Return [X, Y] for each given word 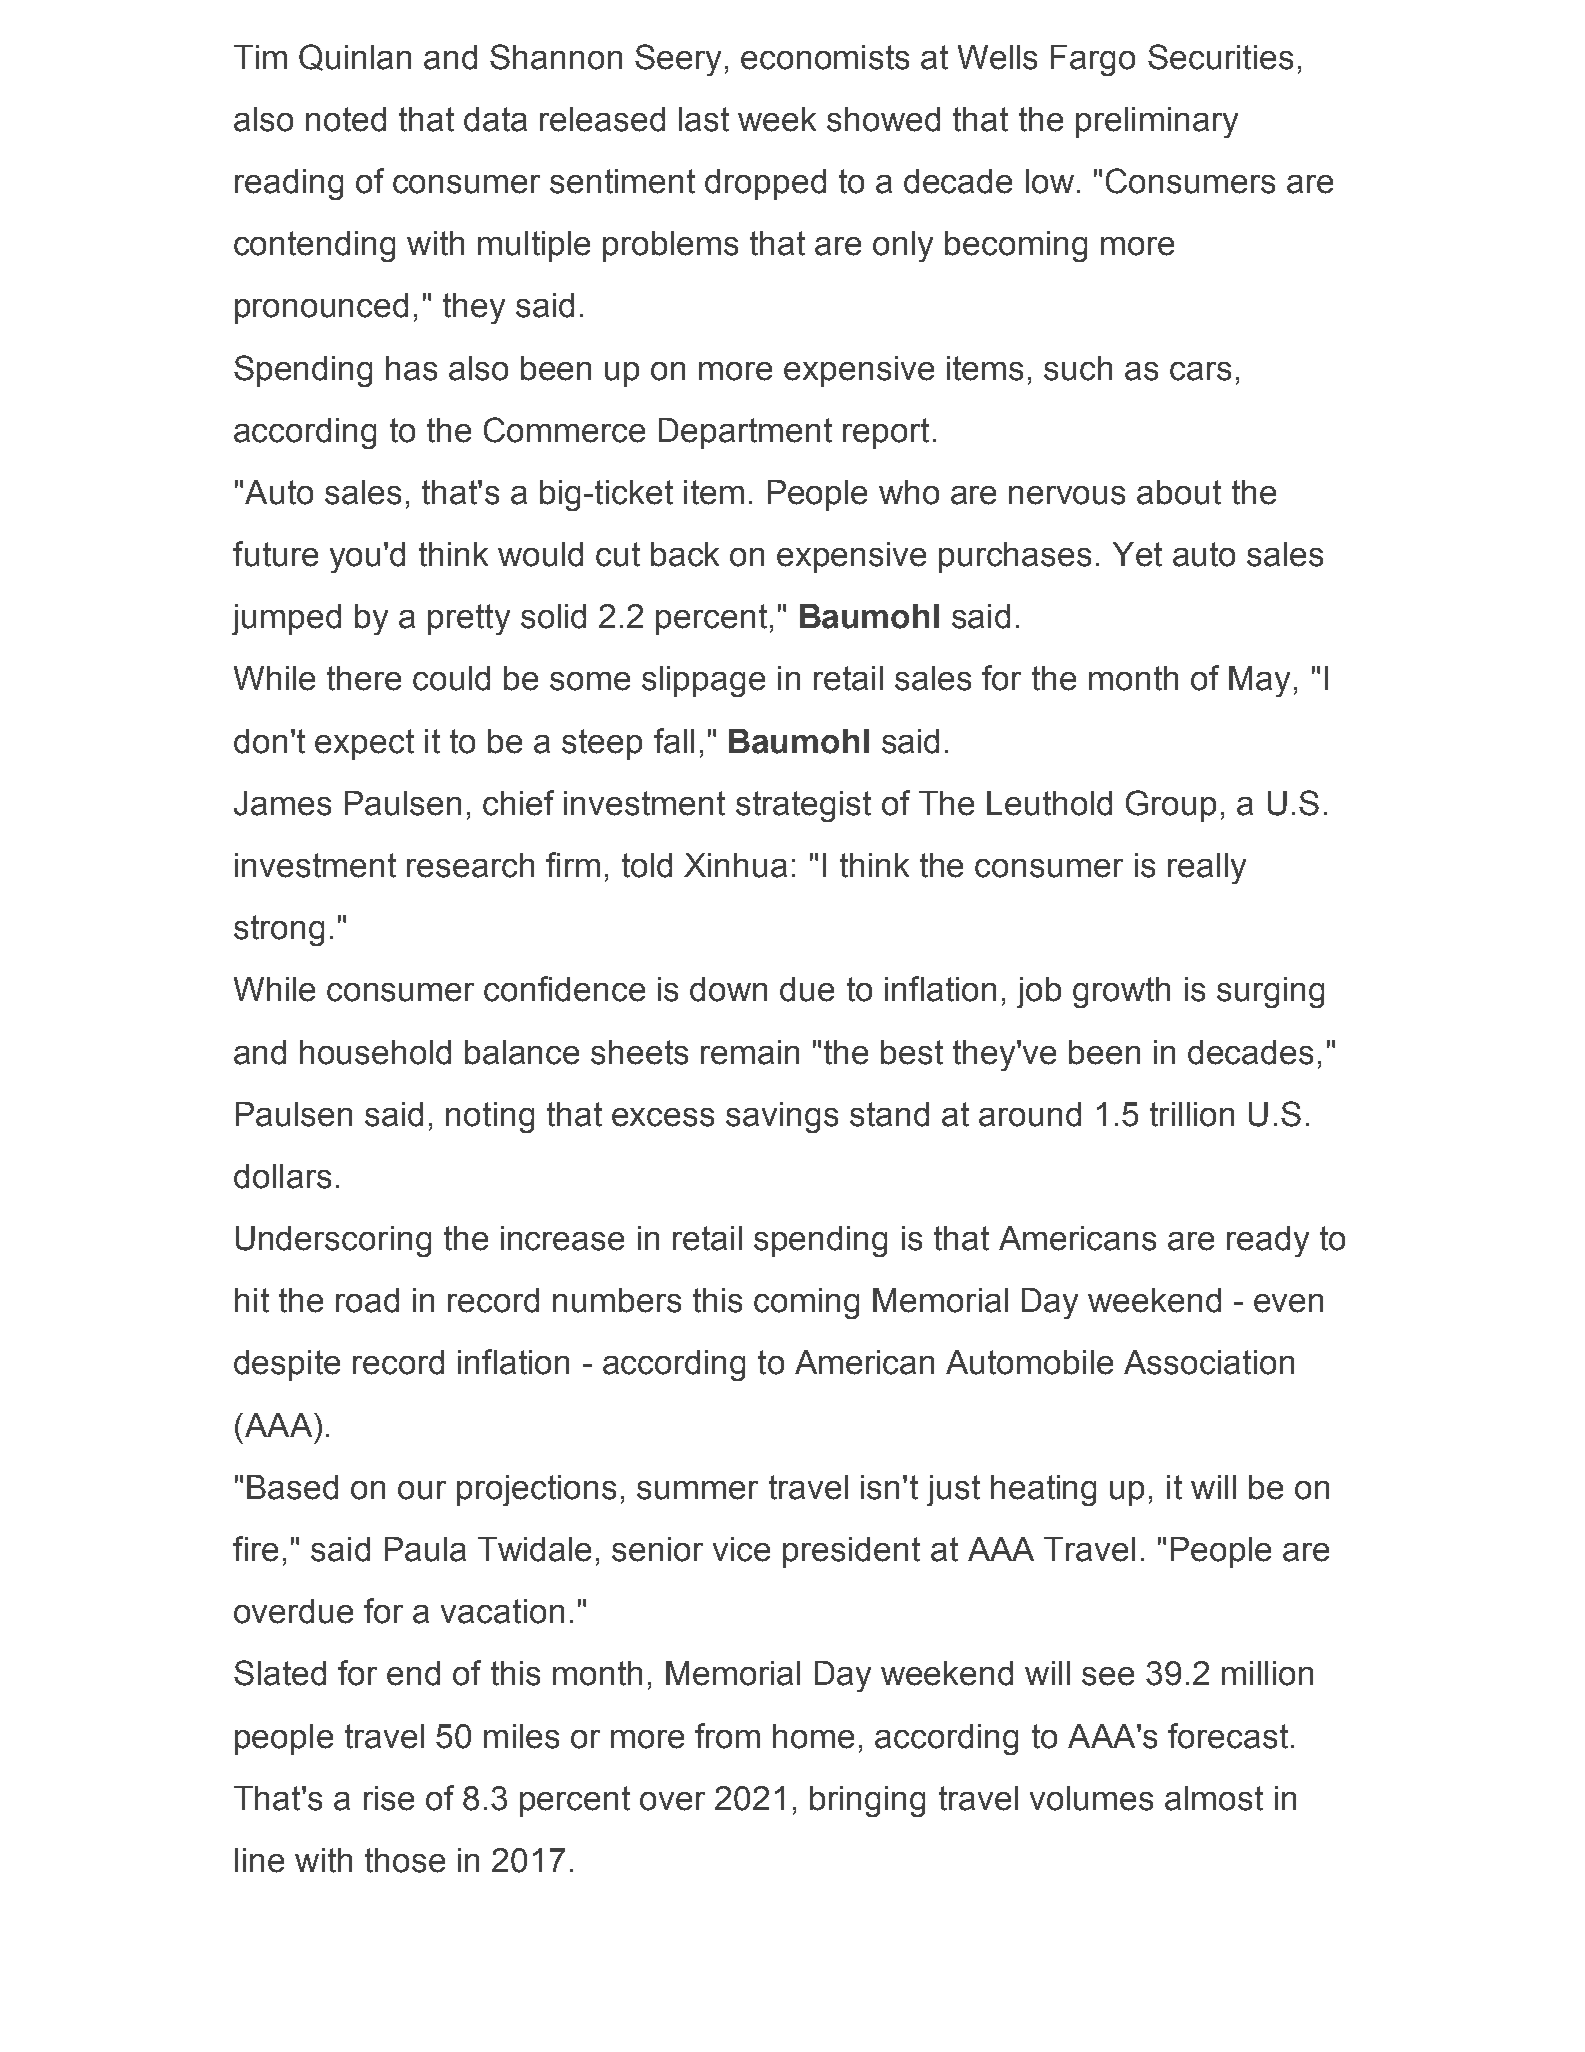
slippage [703, 681]
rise [389, 1798]
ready [1268, 1241]
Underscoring [333, 1241]
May [1259, 681]
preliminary [1157, 122]
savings [782, 1117]
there [364, 678]
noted [346, 119]
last [704, 119]
